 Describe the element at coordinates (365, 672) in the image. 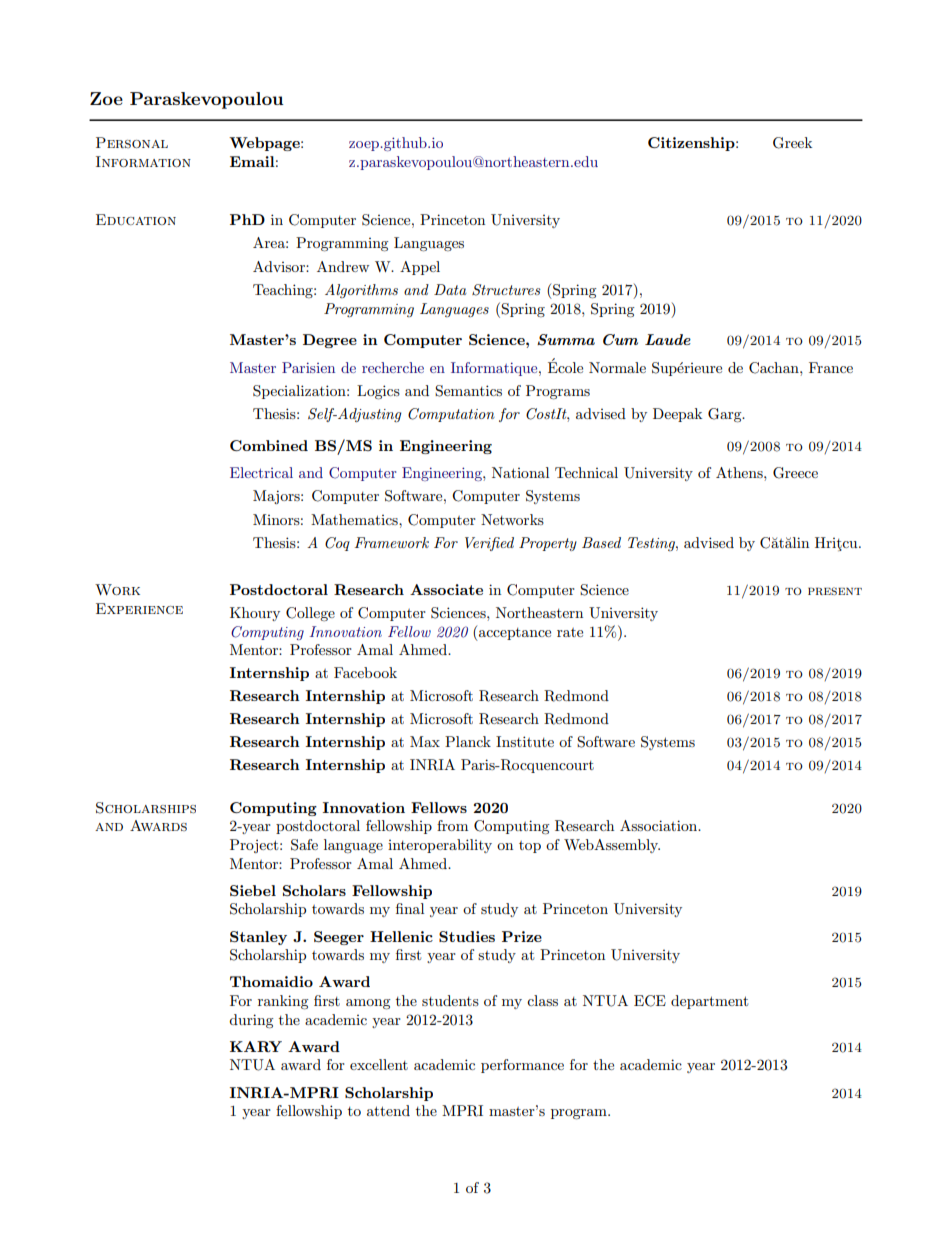

I see `Facebook` at that location.
